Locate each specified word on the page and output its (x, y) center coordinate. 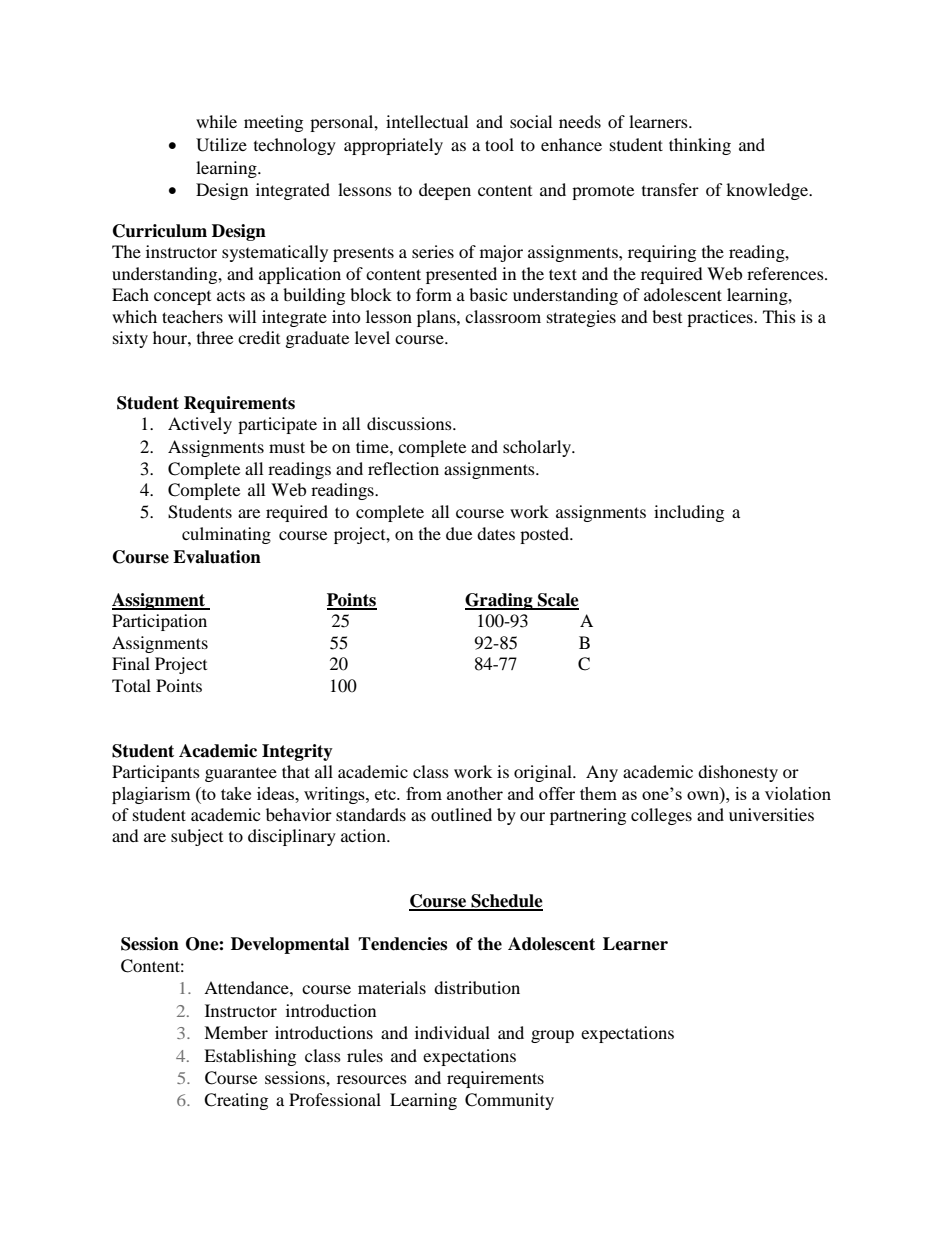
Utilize (221, 145)
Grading (500, 601)
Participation (159, 622)
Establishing (250, 1057)
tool (499, 144)
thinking (700, 146)
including (689, 513)
